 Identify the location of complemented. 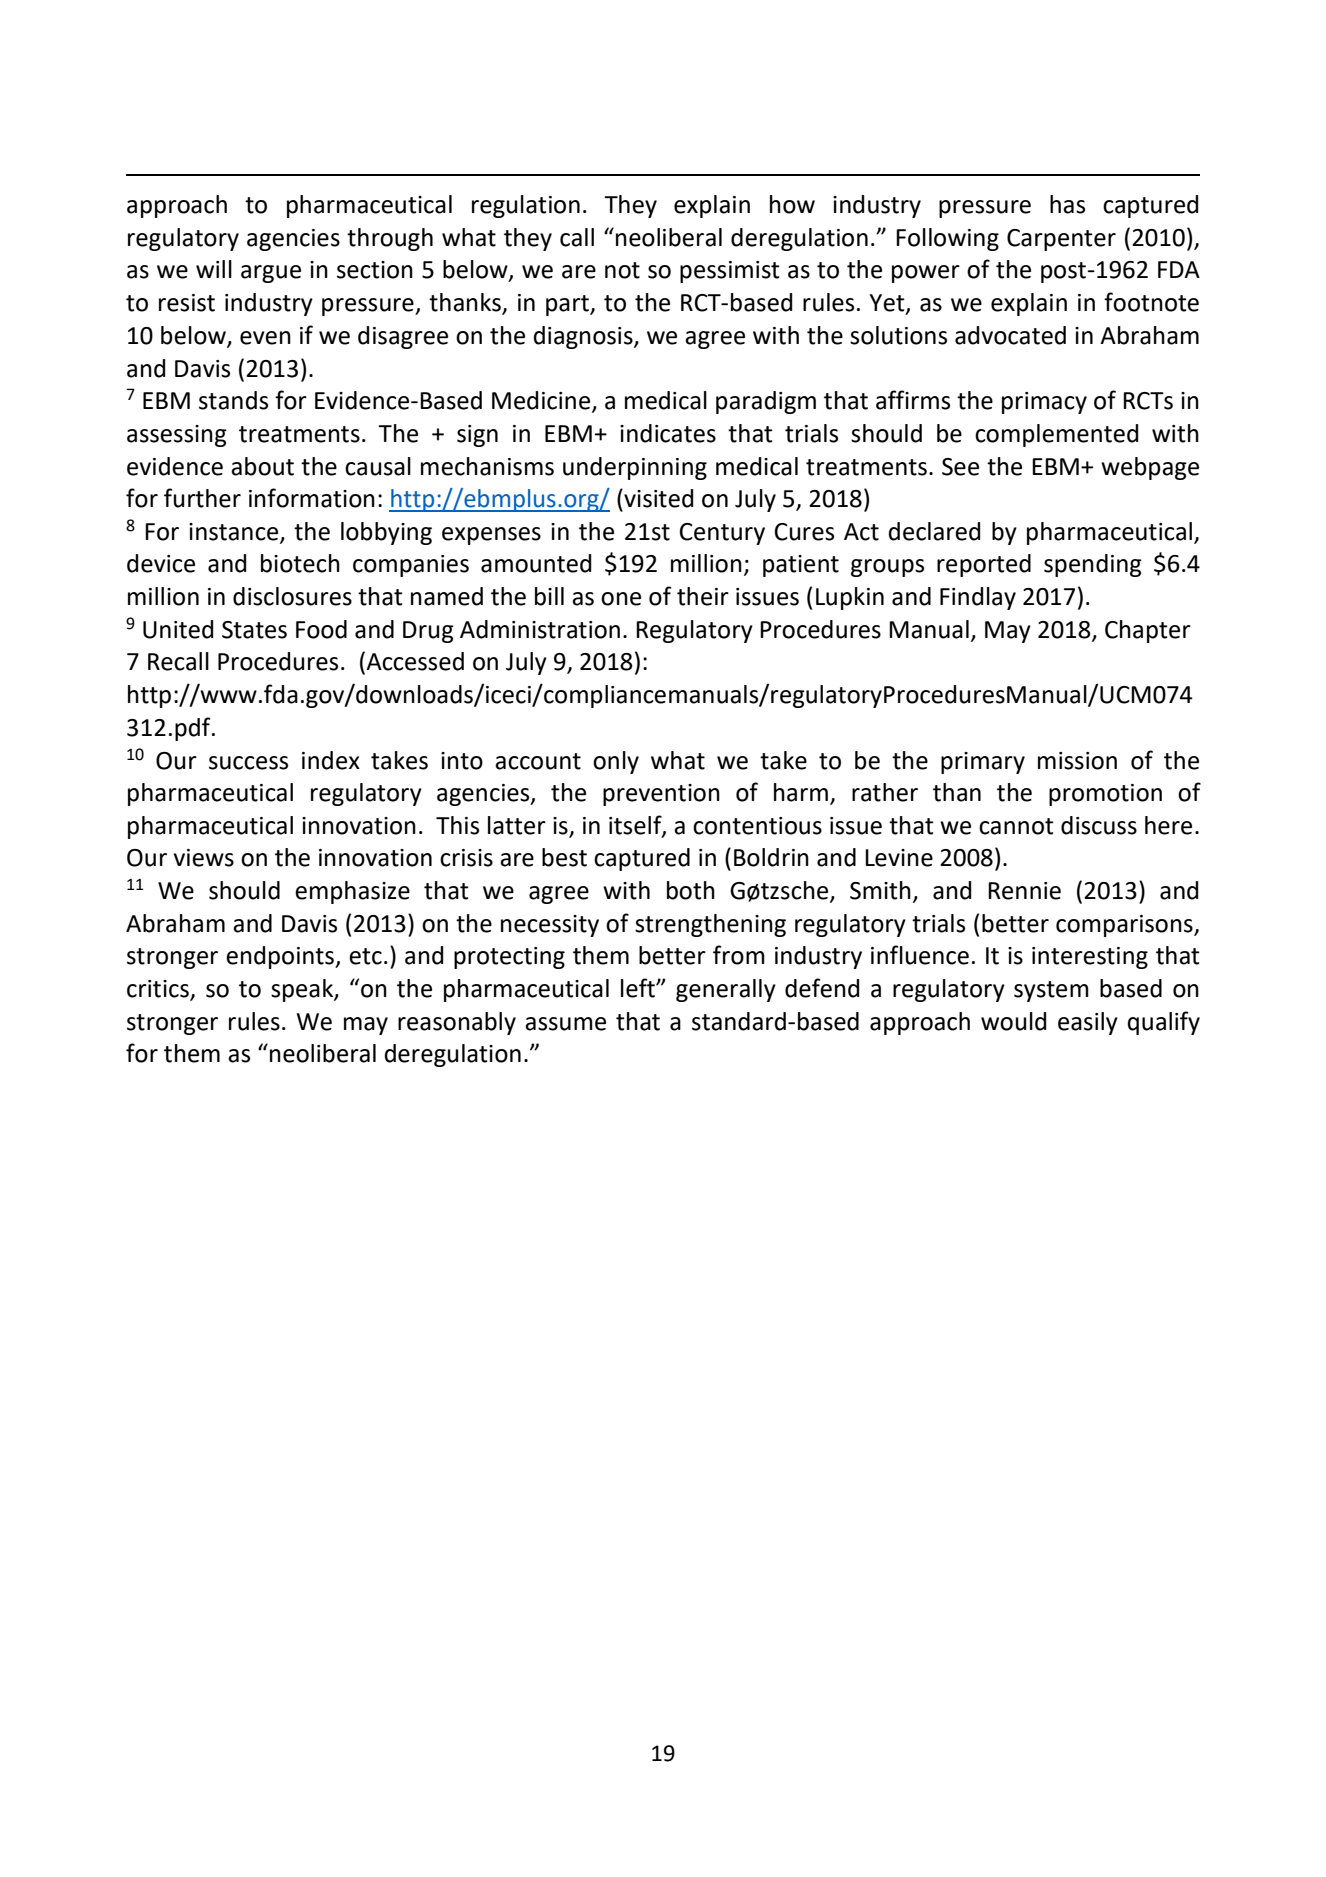
(1056, 435).
